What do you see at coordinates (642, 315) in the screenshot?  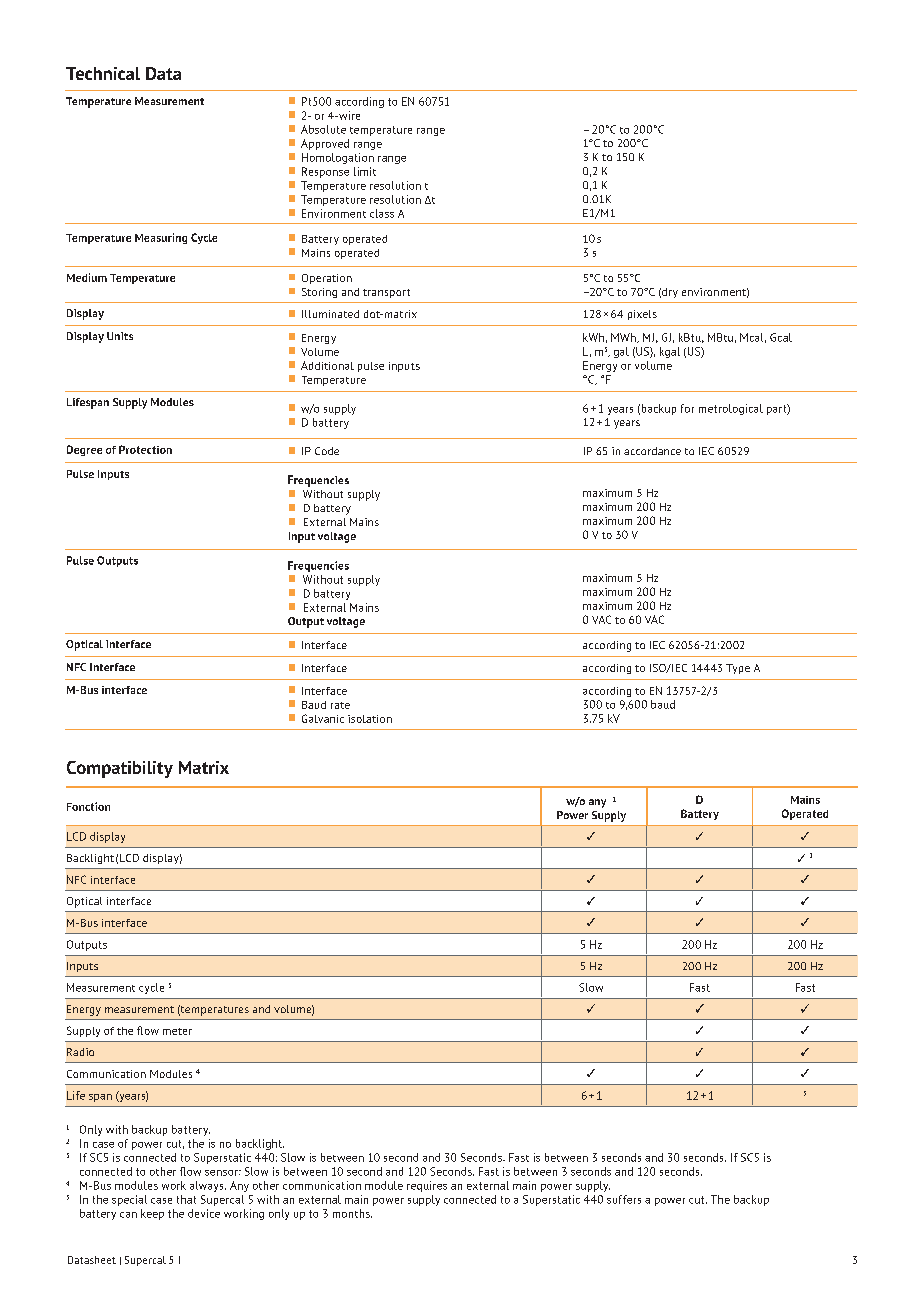 I see `pixels` at bounding box center [642, 315].
